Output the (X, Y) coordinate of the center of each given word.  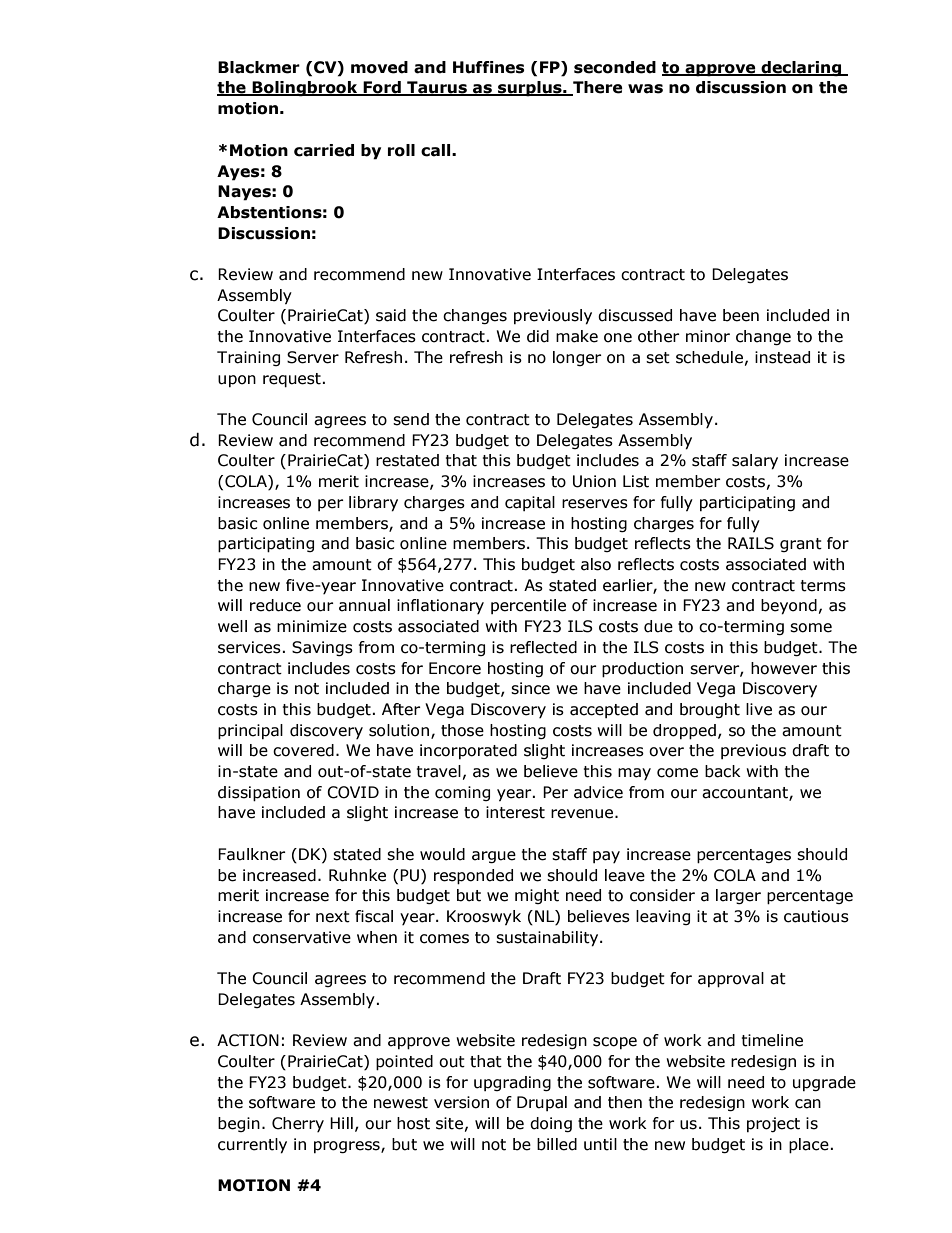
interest (515, 812)
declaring (801, 69)
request (292, 380)
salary (755, 462)
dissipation (259, 794)
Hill (341, 1123)
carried (324, 150)
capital (530, 503)
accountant (746, 793)
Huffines (489, 67)
